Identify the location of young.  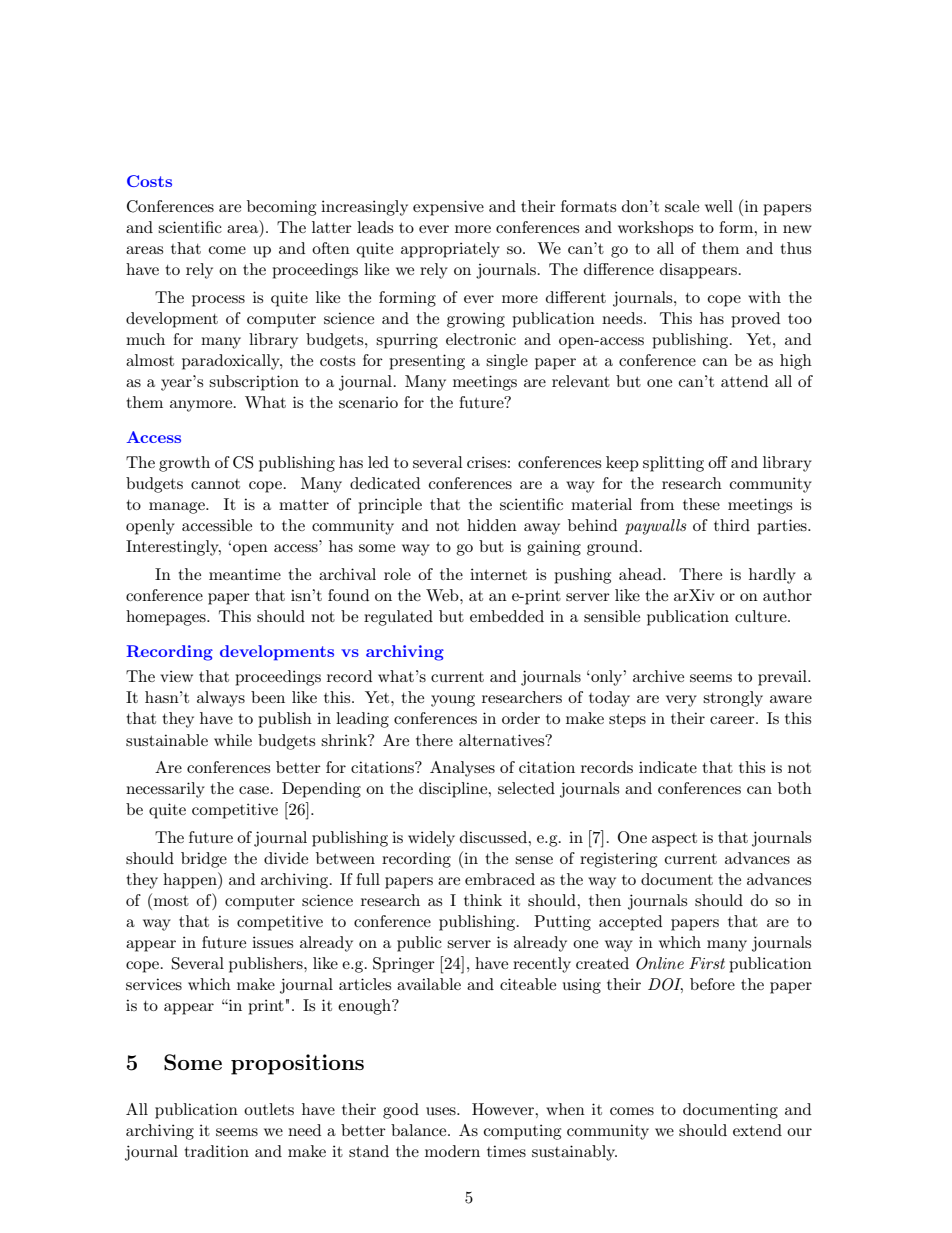
(453, 701).
